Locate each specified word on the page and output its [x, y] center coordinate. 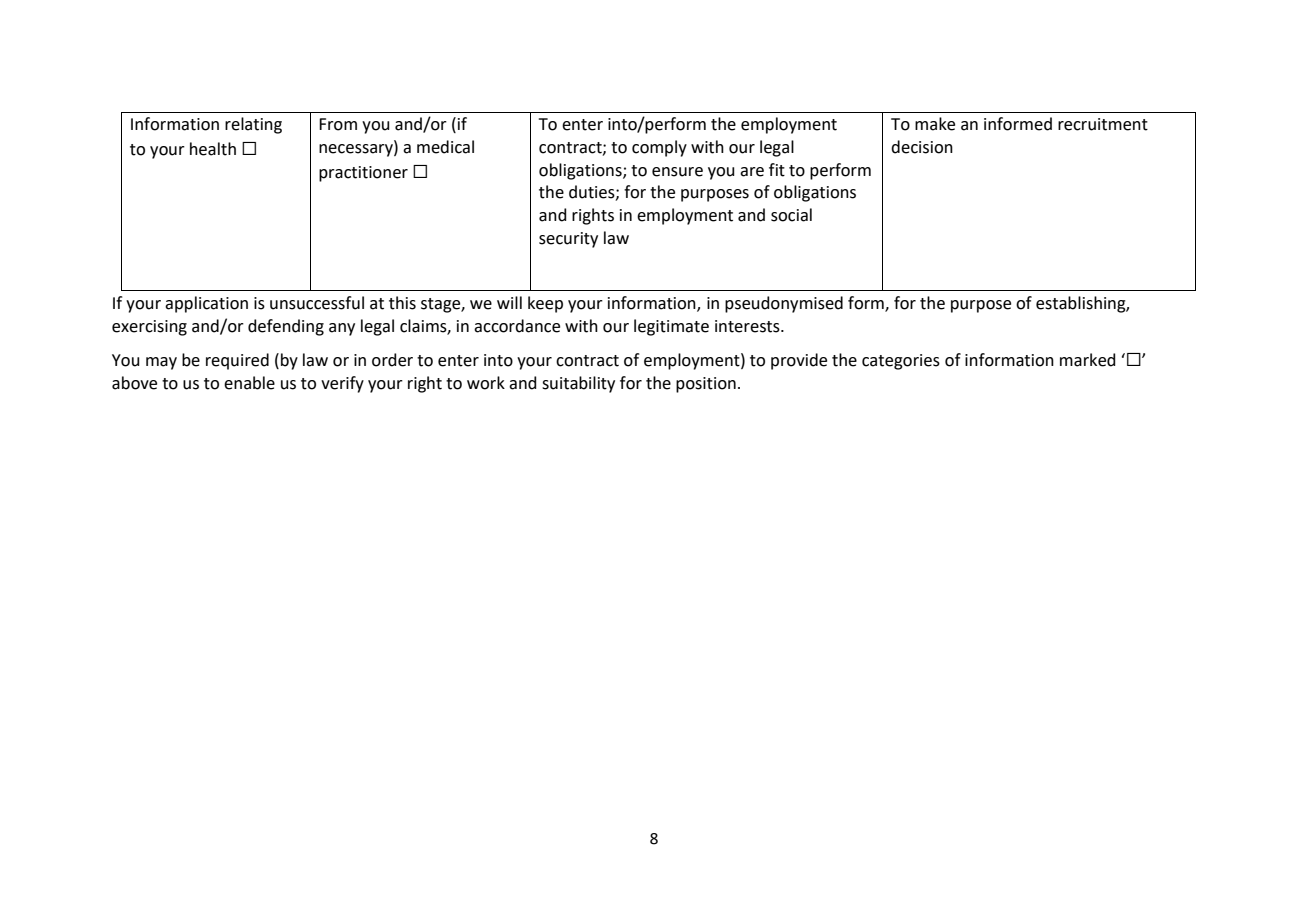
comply [659, 148]
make [935, 124]
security [568, 240]
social [791, 215]
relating [253, 125]
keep [545, 304]
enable [249, 383]
